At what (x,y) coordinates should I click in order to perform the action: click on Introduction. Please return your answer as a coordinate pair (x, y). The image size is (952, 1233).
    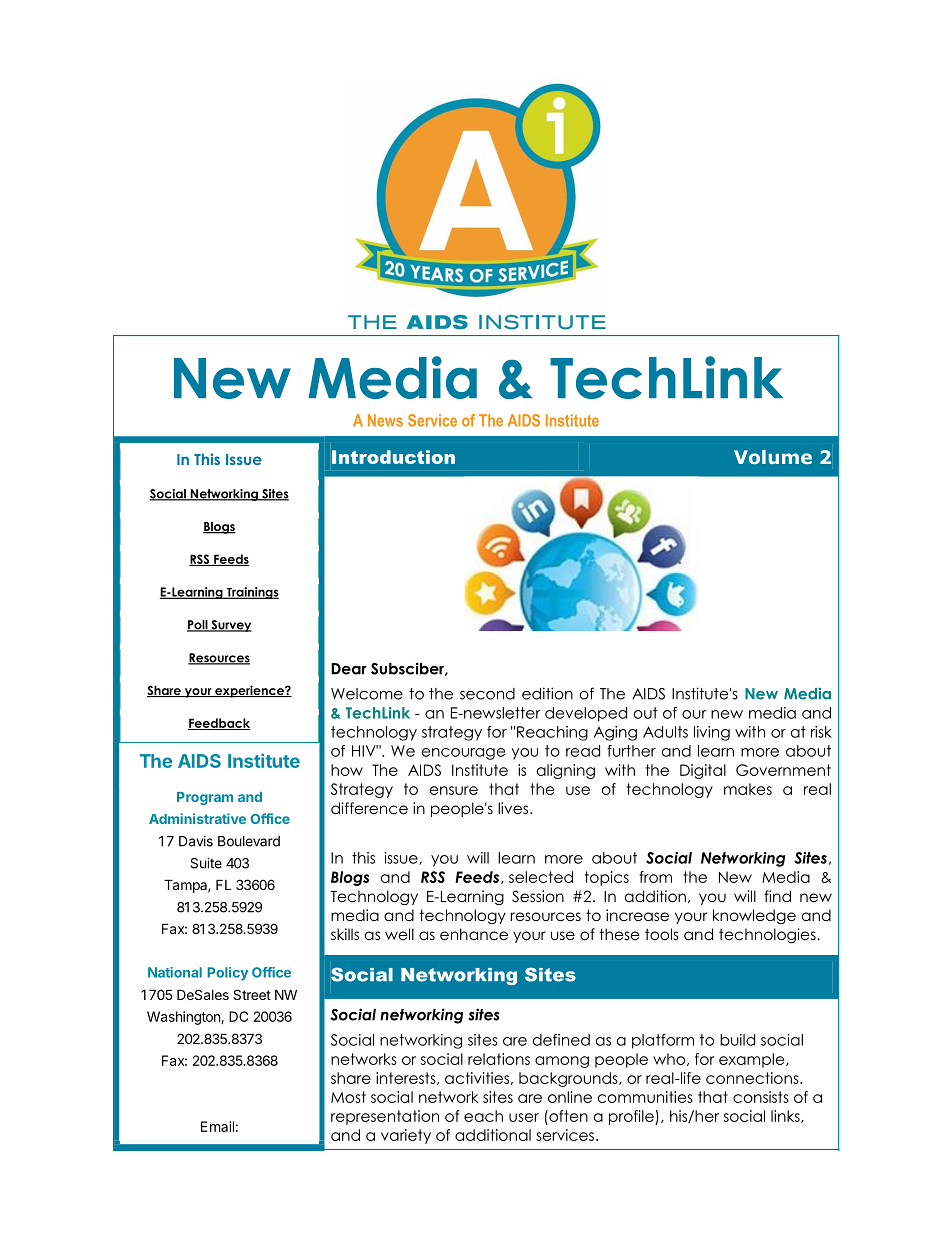
    Looking at the image, I should click on (393, 457).
